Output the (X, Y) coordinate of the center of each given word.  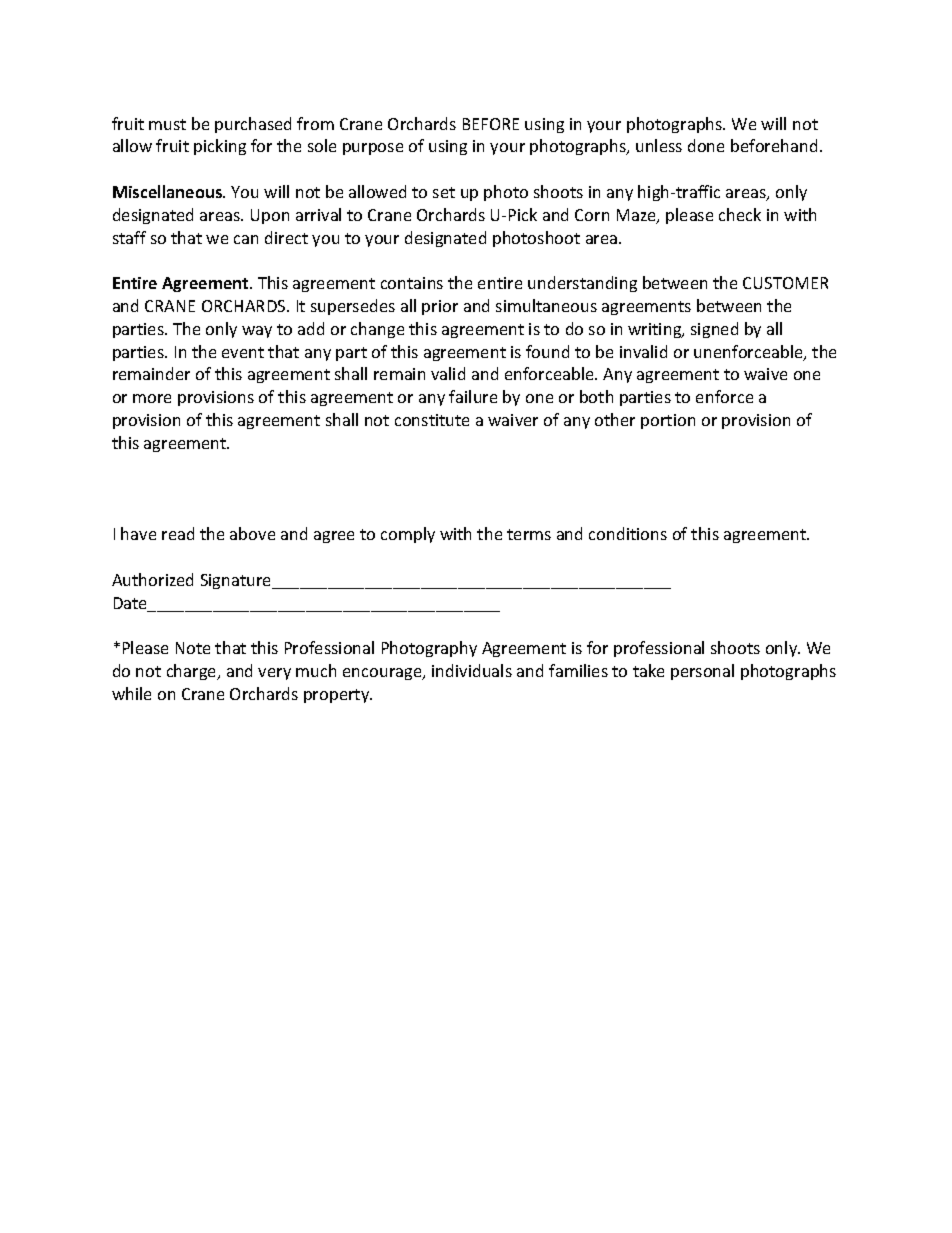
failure (473, 396)
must (167, 124)
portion (668, 421)
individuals (472, 670)
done (706, 145)
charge (193, 672)
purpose (373, 149)
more (152, 398)
